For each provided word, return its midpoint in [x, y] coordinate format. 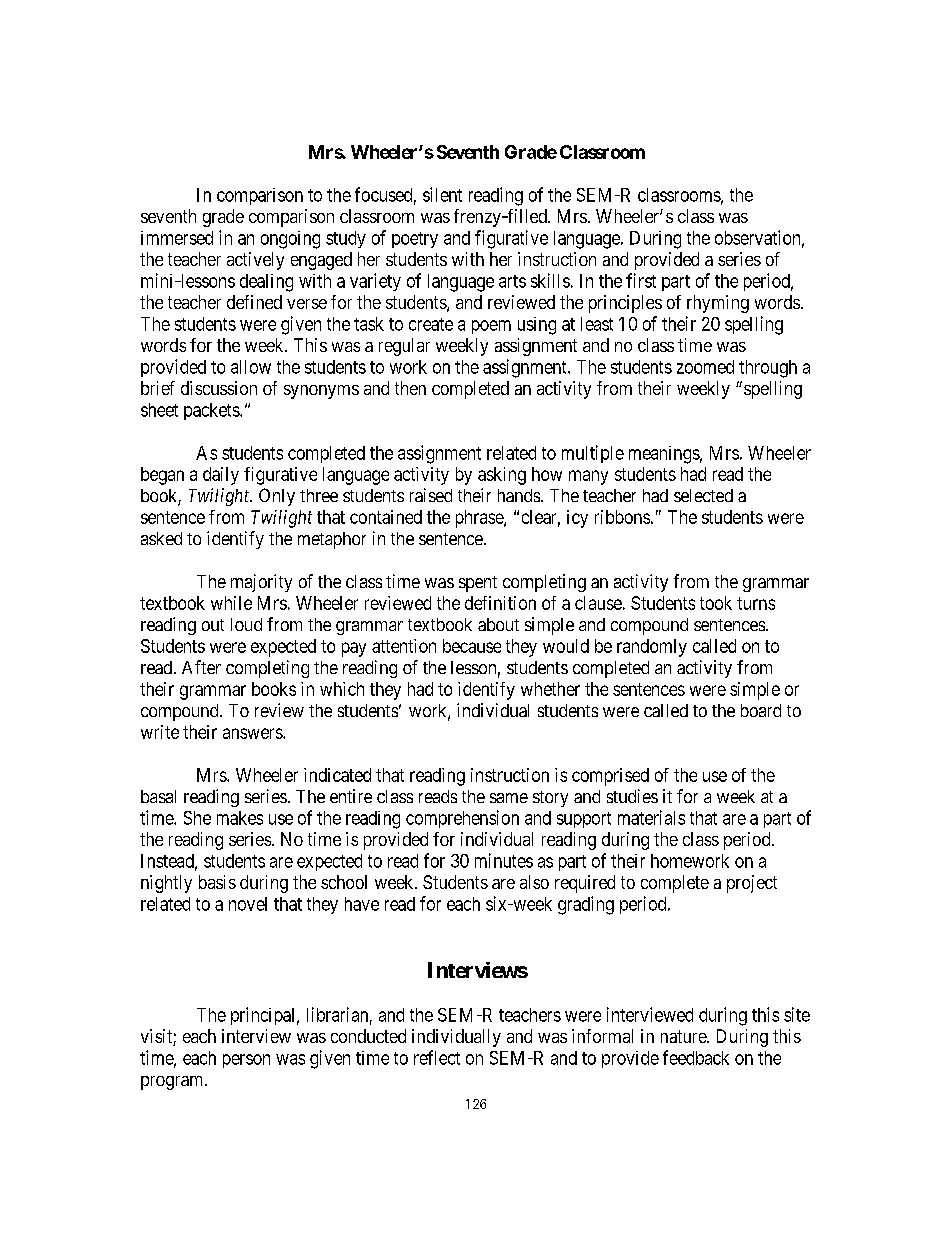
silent [442, 194]
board [761, 710]
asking [502, 476]
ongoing [290, 240]
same [509, 798]
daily [221, 476]
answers [253, 733]
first [641, 280]
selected [703, 495]
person [246, 1061]
